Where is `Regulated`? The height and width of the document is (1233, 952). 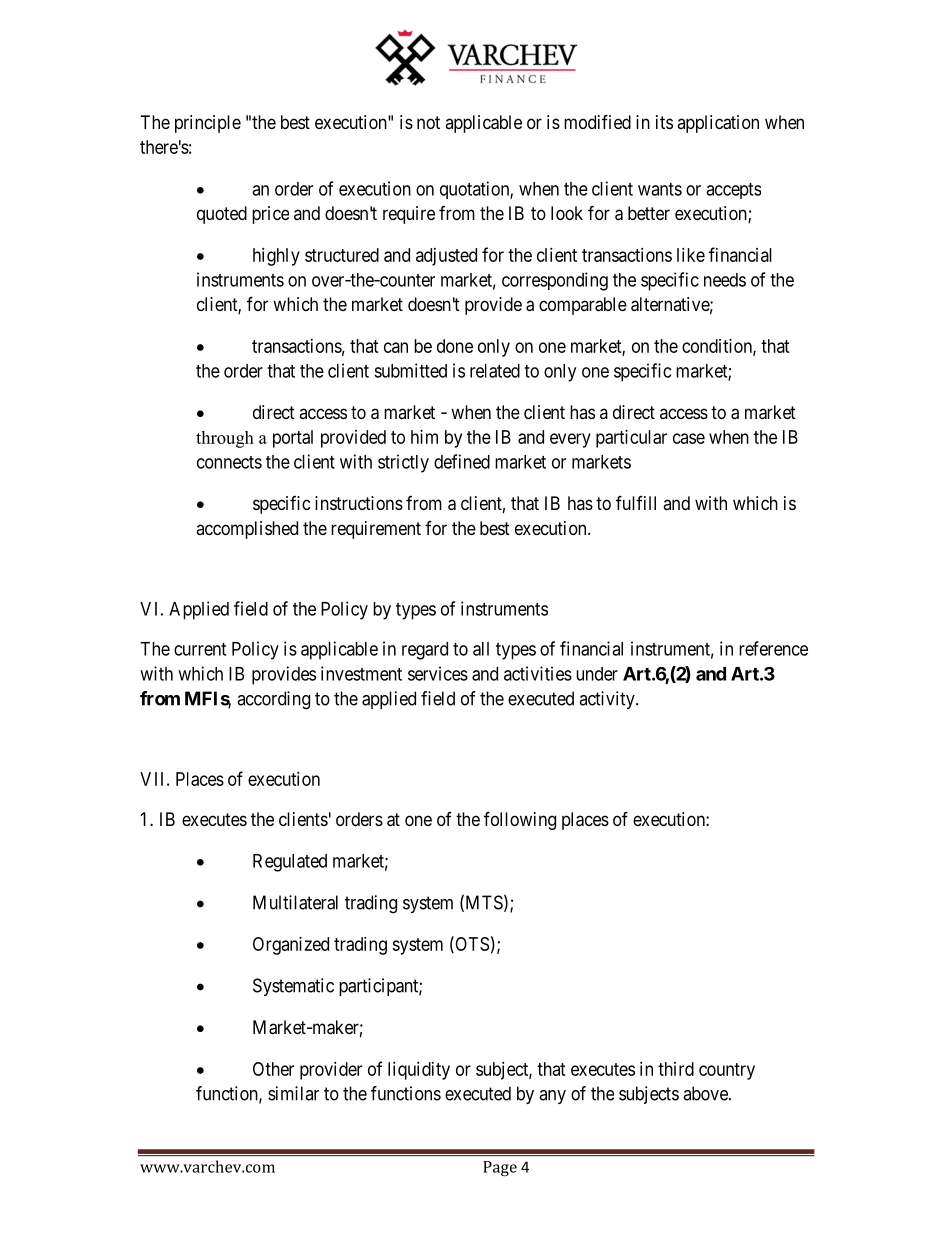
Regulated is located at coordinates (290, 863).
